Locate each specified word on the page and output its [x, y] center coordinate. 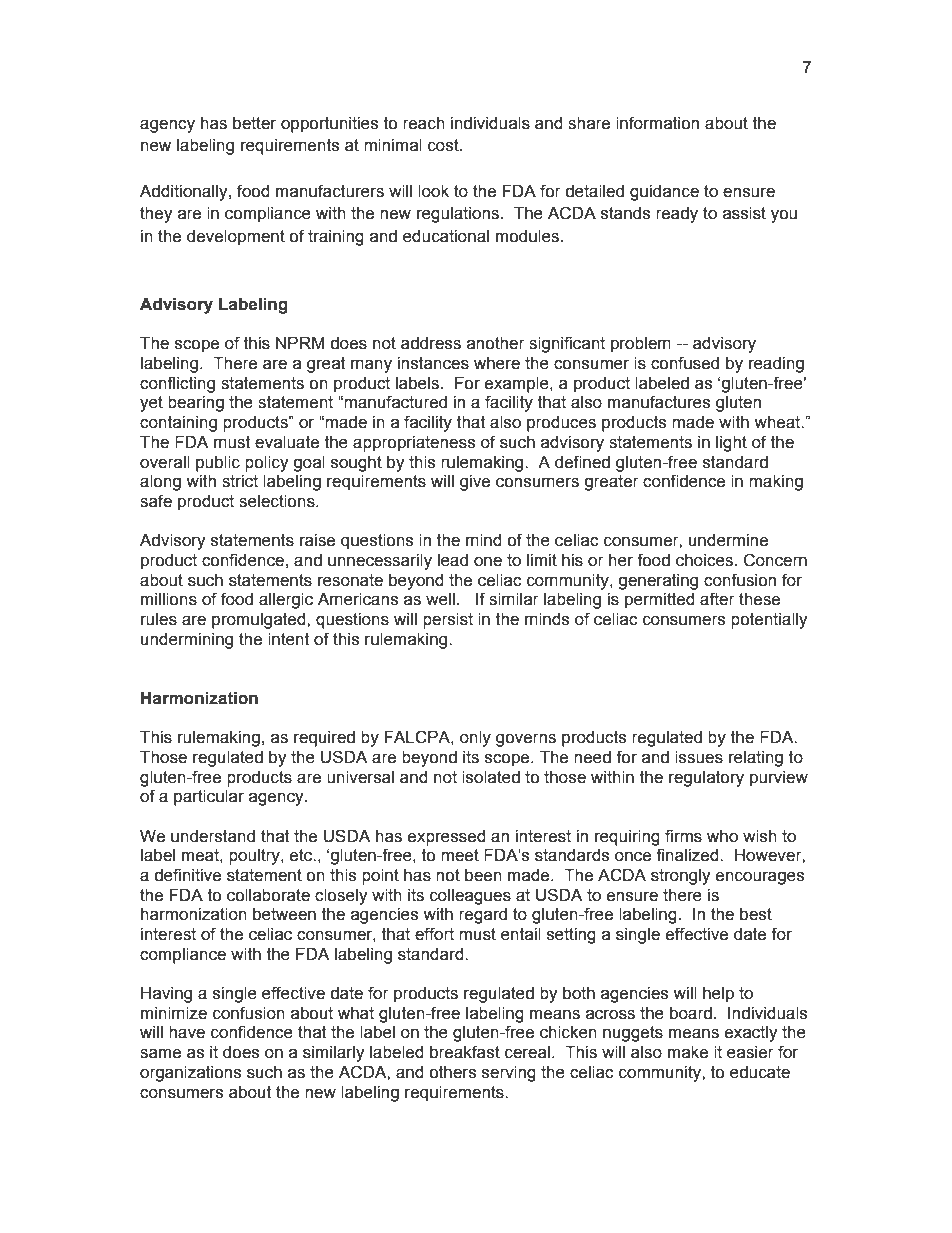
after [717, 599]
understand [213, 836]
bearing [196, 404]
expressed [447, 838]
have [187, 1032]
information [657, 123]
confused [685, 363]
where [497, 363]
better [254, 123]
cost [444, 145]
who [722, 836]
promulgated [260, 621]
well [440, 599]
